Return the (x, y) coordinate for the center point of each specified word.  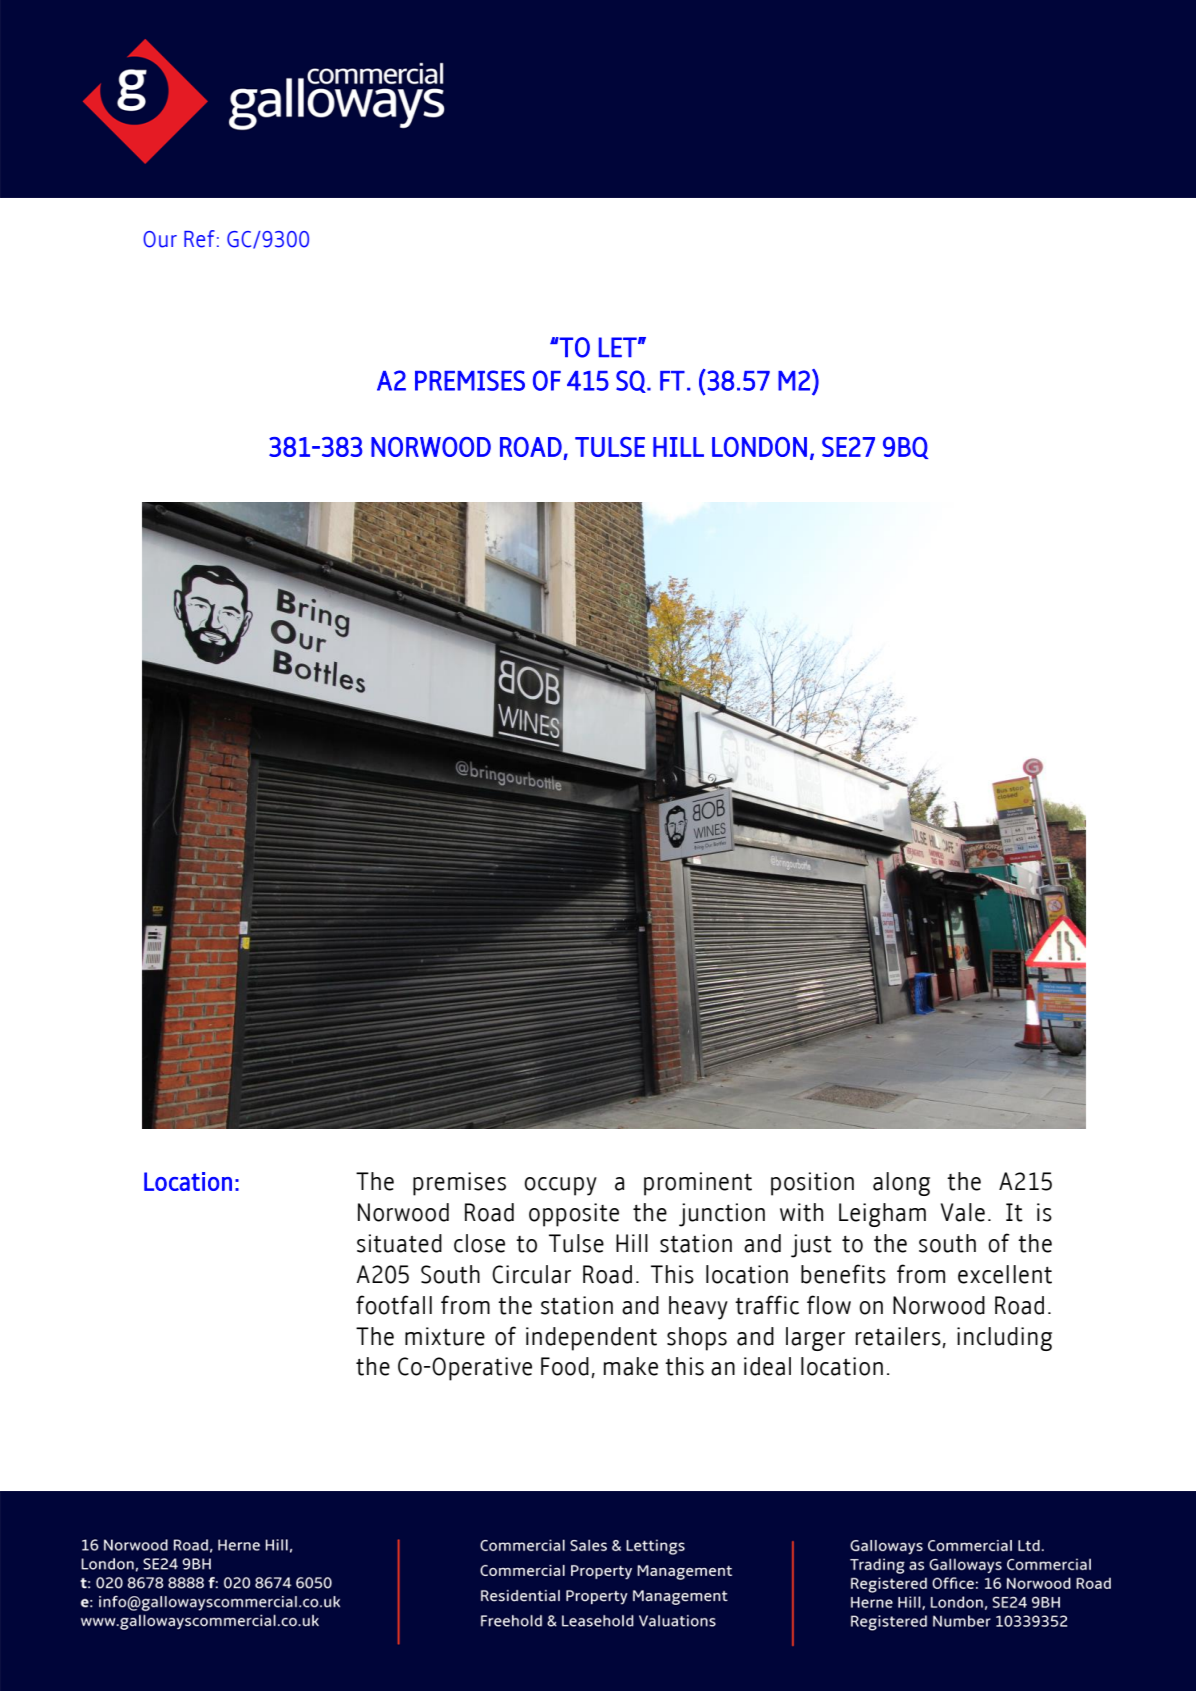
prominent (698, 1184)
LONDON (759, 447)
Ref (199, 239)
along (901, 1184)
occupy (560, 1186)
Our (160, 239)
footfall (394, 1305)
